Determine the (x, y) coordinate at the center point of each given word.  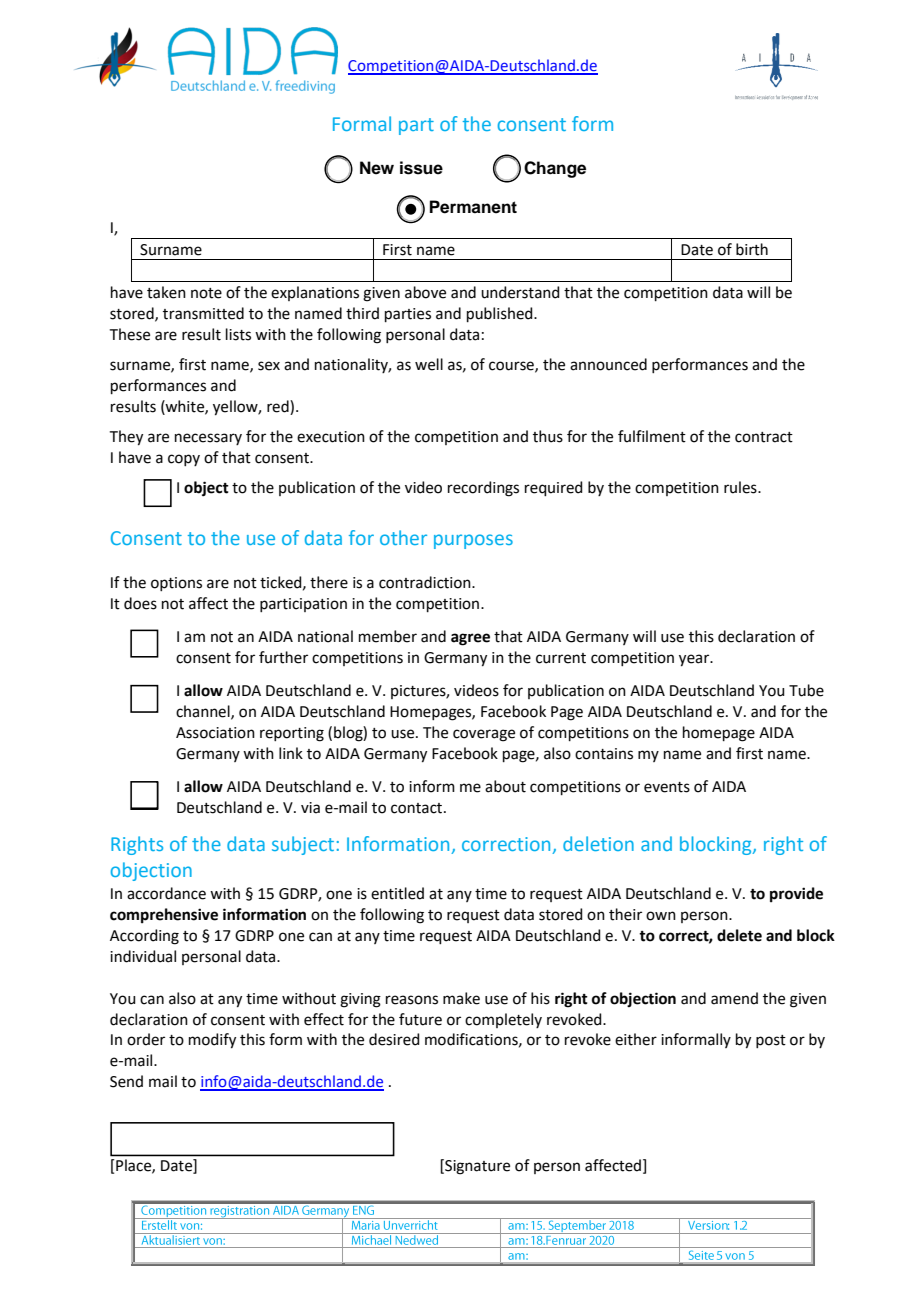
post (771, 1041)
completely (503, 1020)
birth (752, 249)
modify (212, 1041)
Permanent (473, 207)
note (206, 293)
